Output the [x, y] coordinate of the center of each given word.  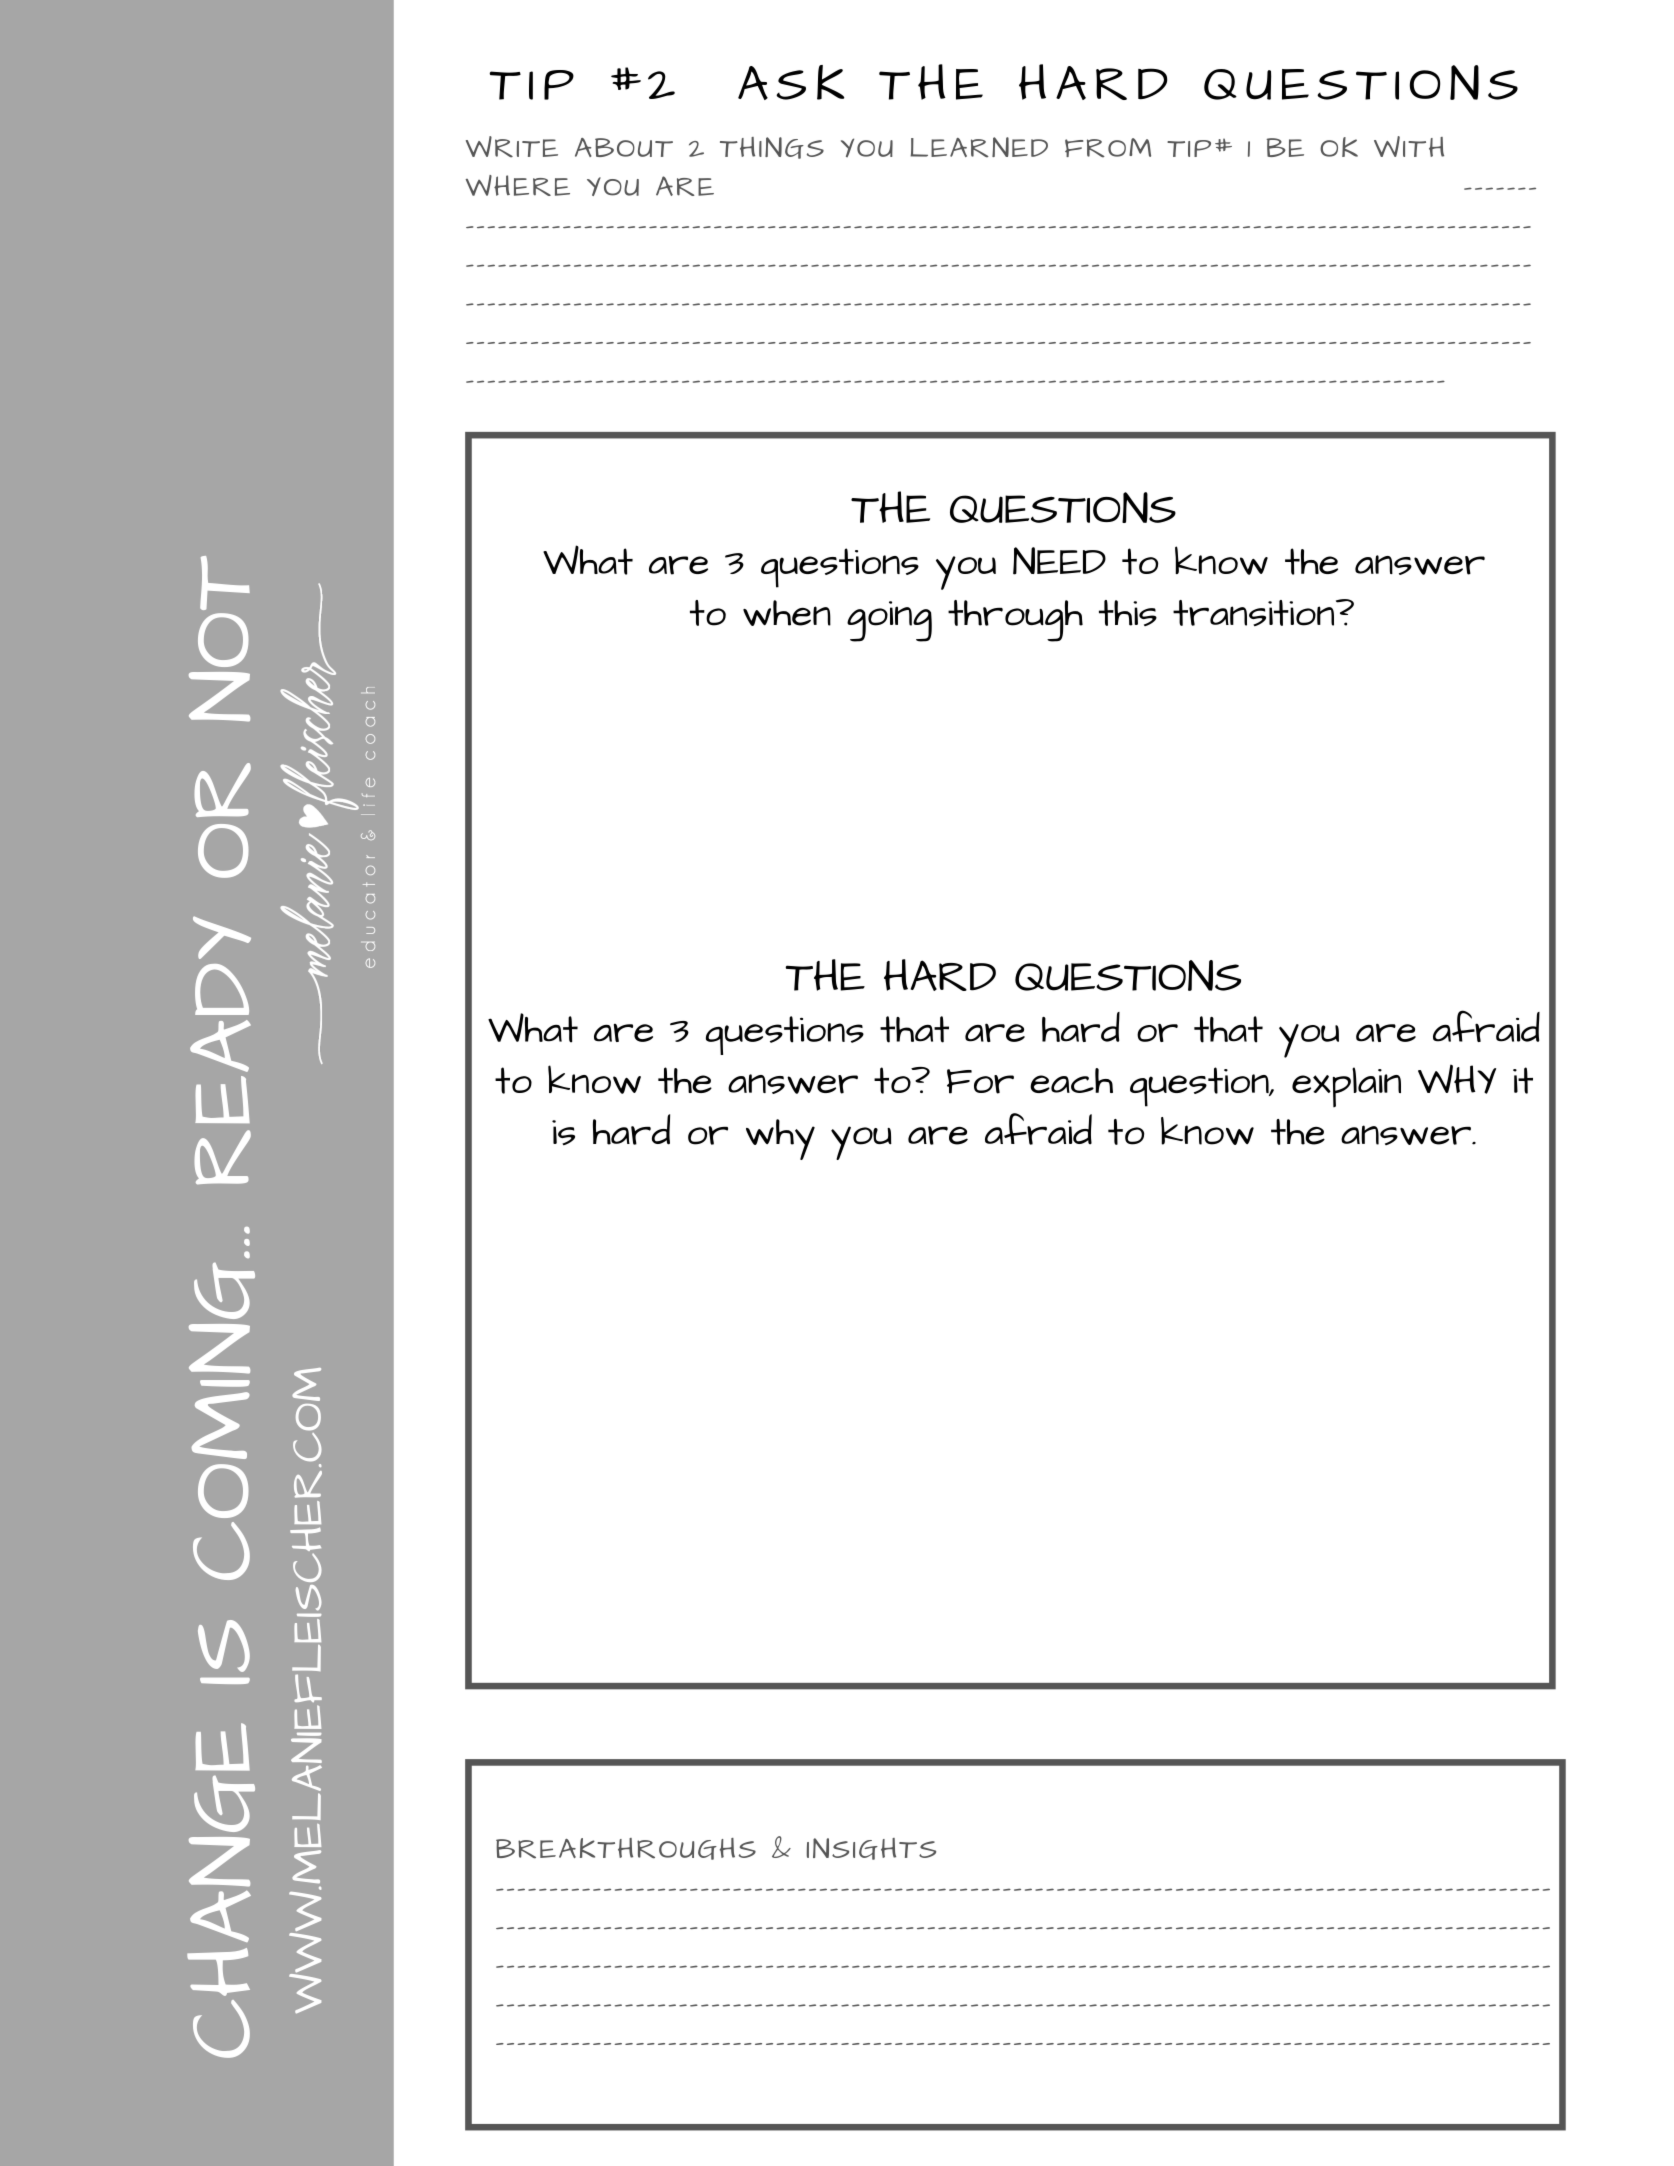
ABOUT [624, 147]
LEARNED [979, 147]
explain [1346, 1087]
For [980, 1081]
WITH [1409, 146]
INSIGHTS [871, 1849]
